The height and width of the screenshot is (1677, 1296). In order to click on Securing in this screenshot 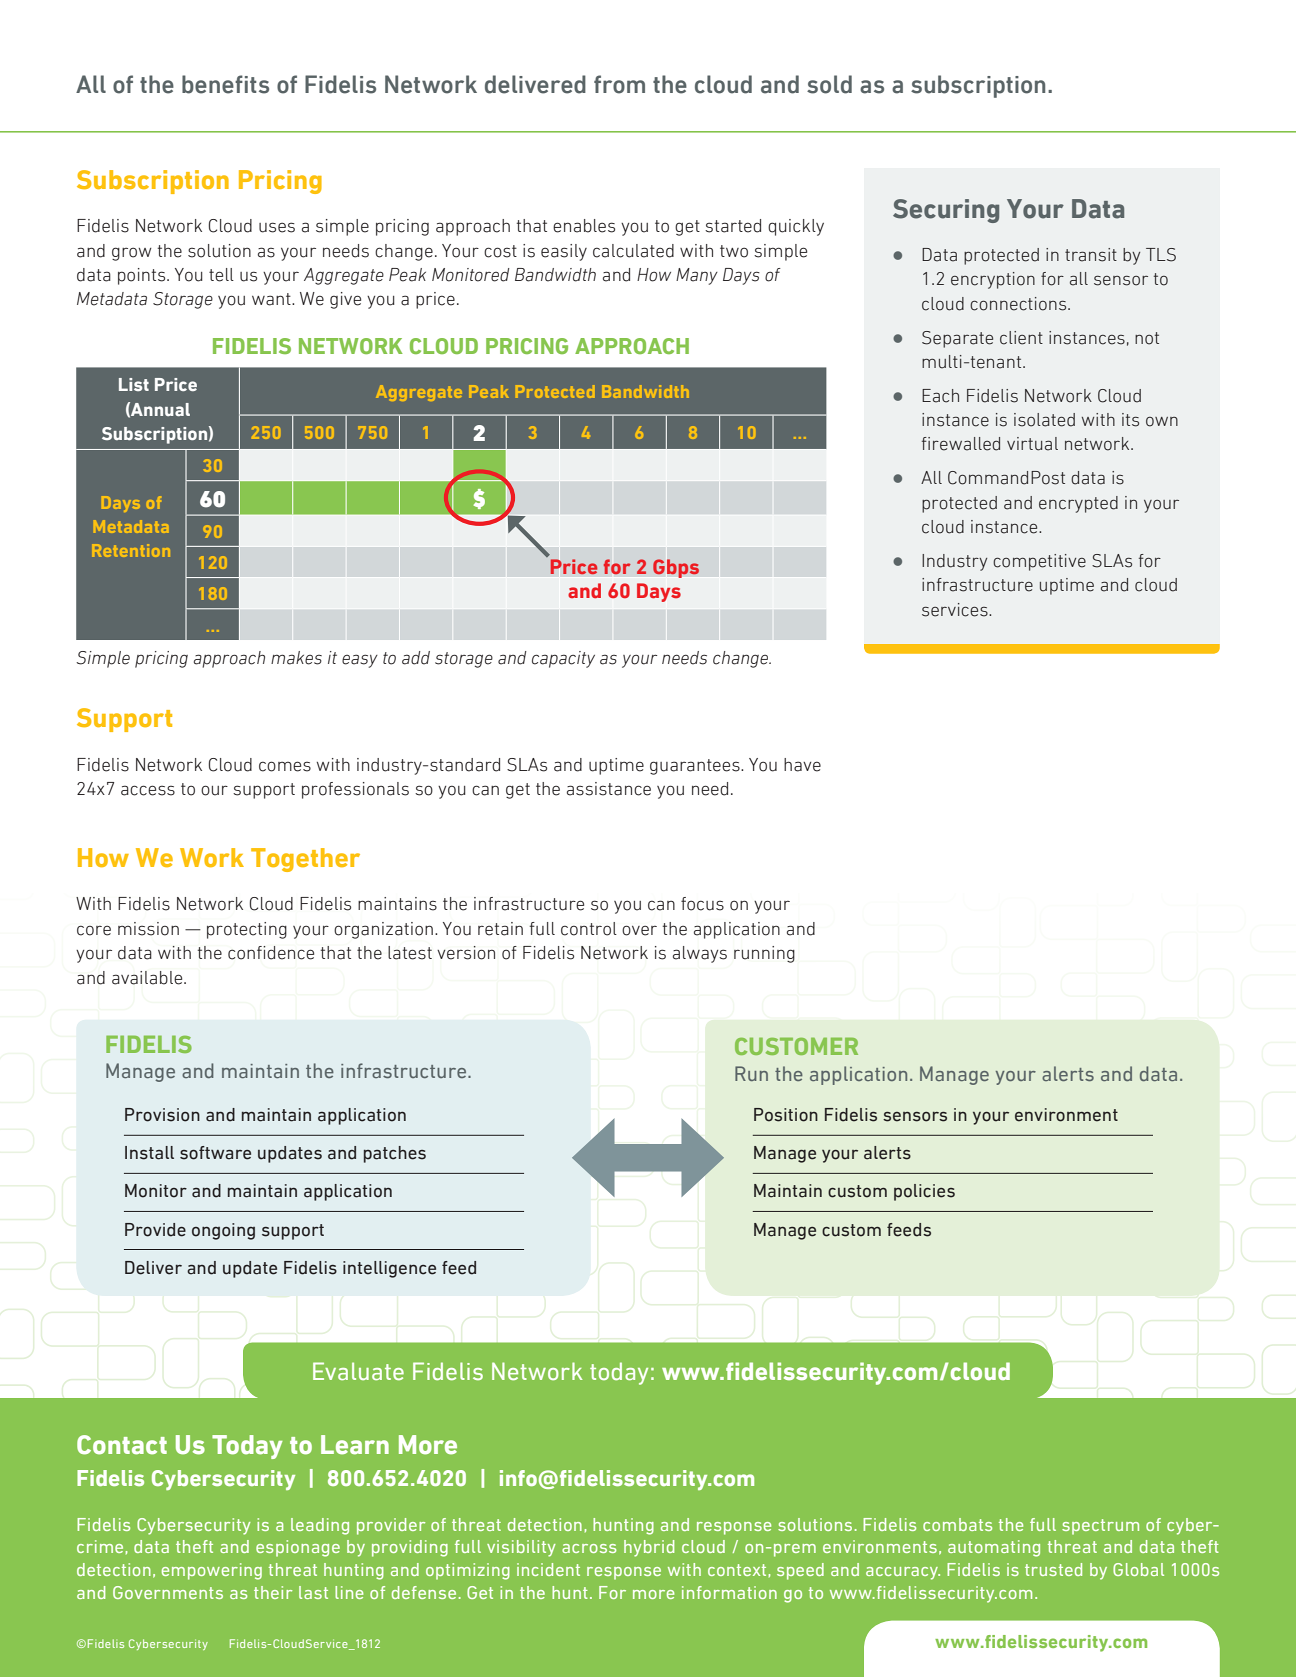, I will do `click(946, 211)`.
